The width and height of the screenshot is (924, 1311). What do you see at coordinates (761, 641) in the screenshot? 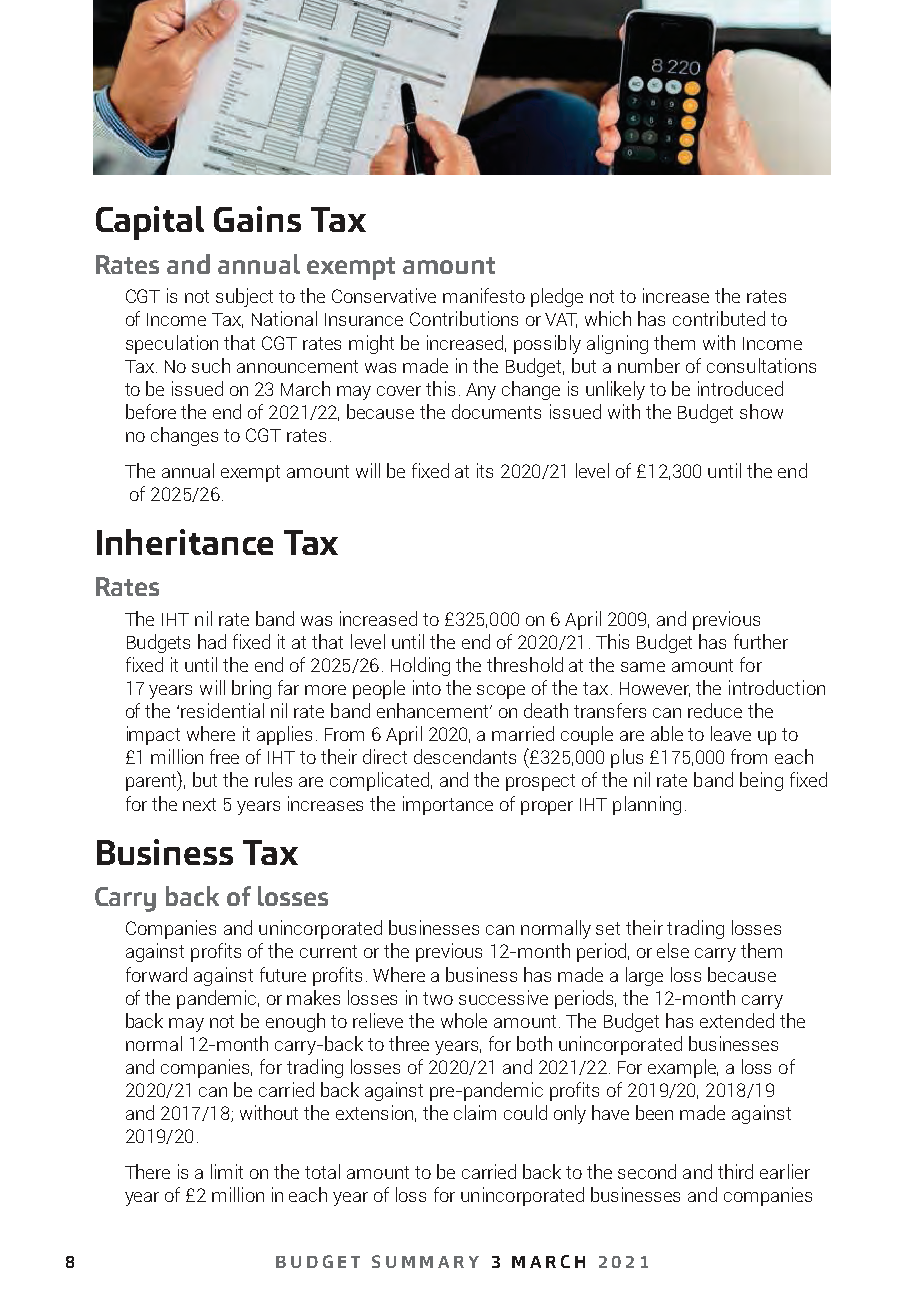
I see `further` at bounding box center [761, 641].
